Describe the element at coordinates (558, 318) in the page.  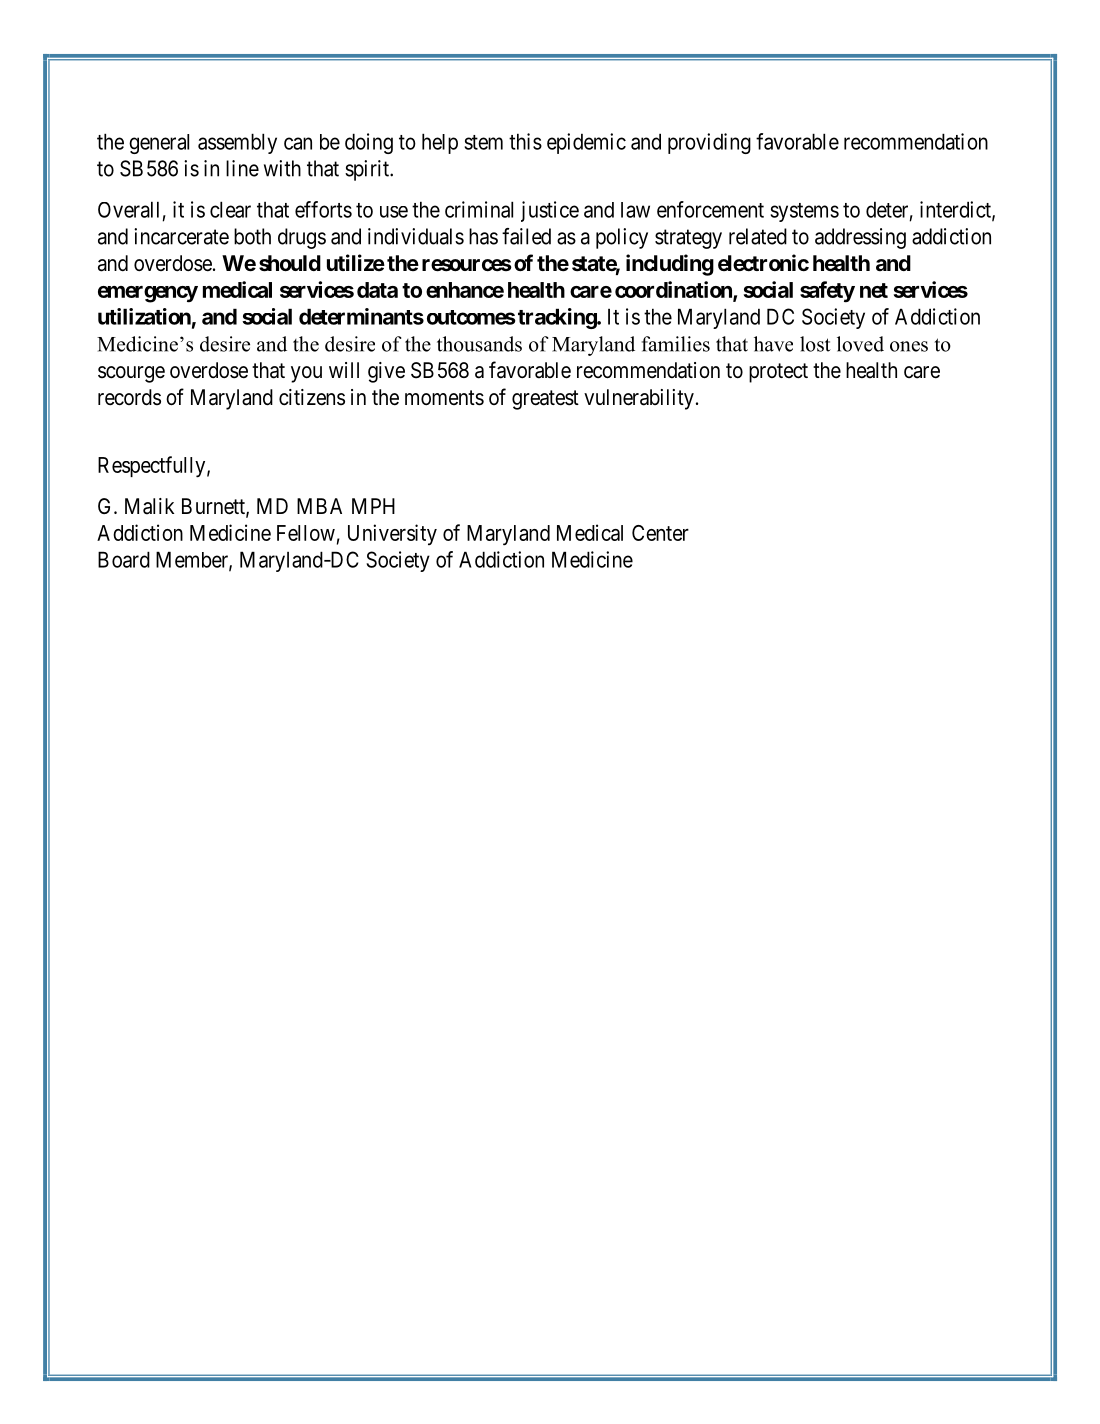
I see `tracking` at that location.
